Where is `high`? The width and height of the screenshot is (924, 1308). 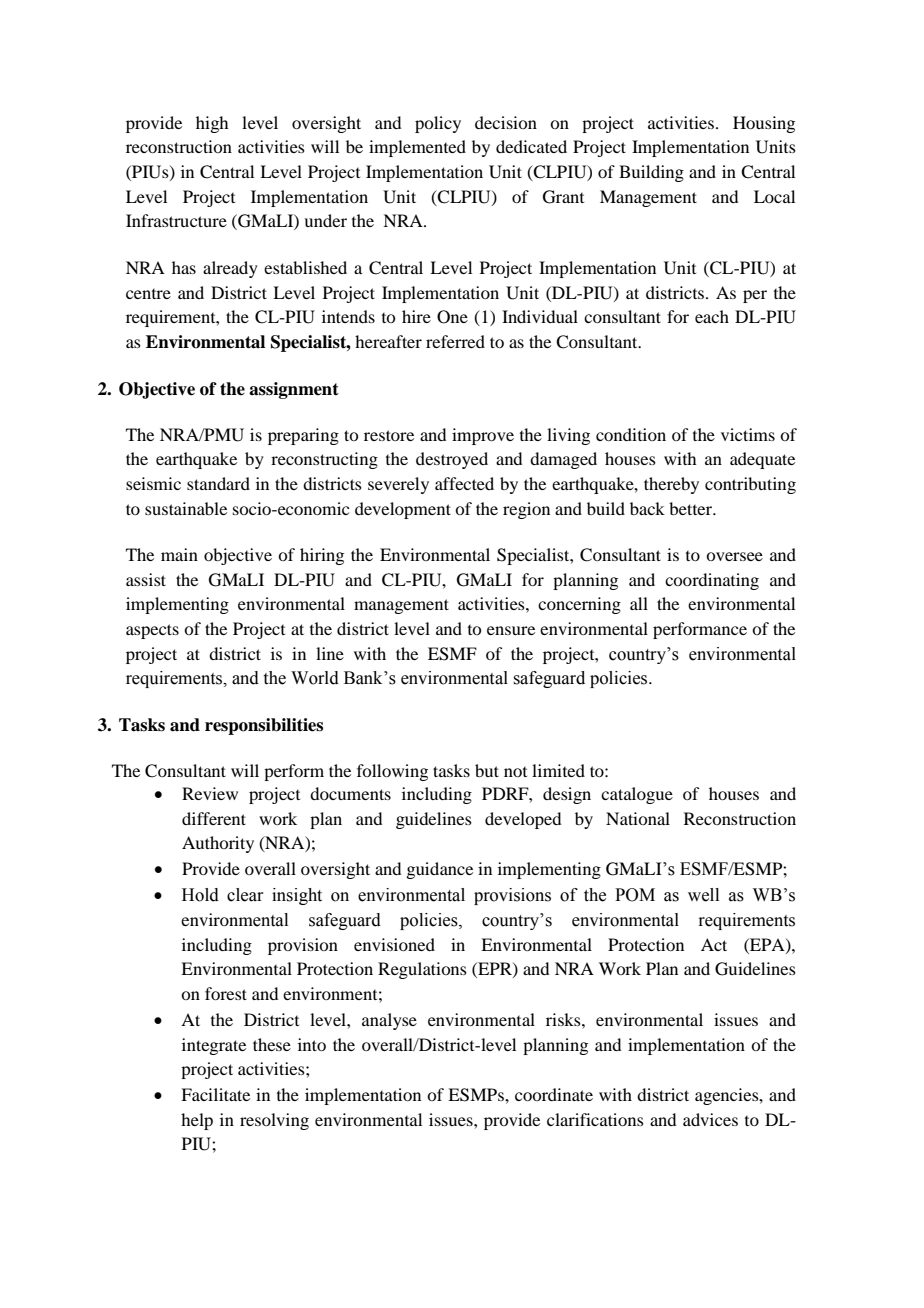 high is located at coordinates (212, 124).
